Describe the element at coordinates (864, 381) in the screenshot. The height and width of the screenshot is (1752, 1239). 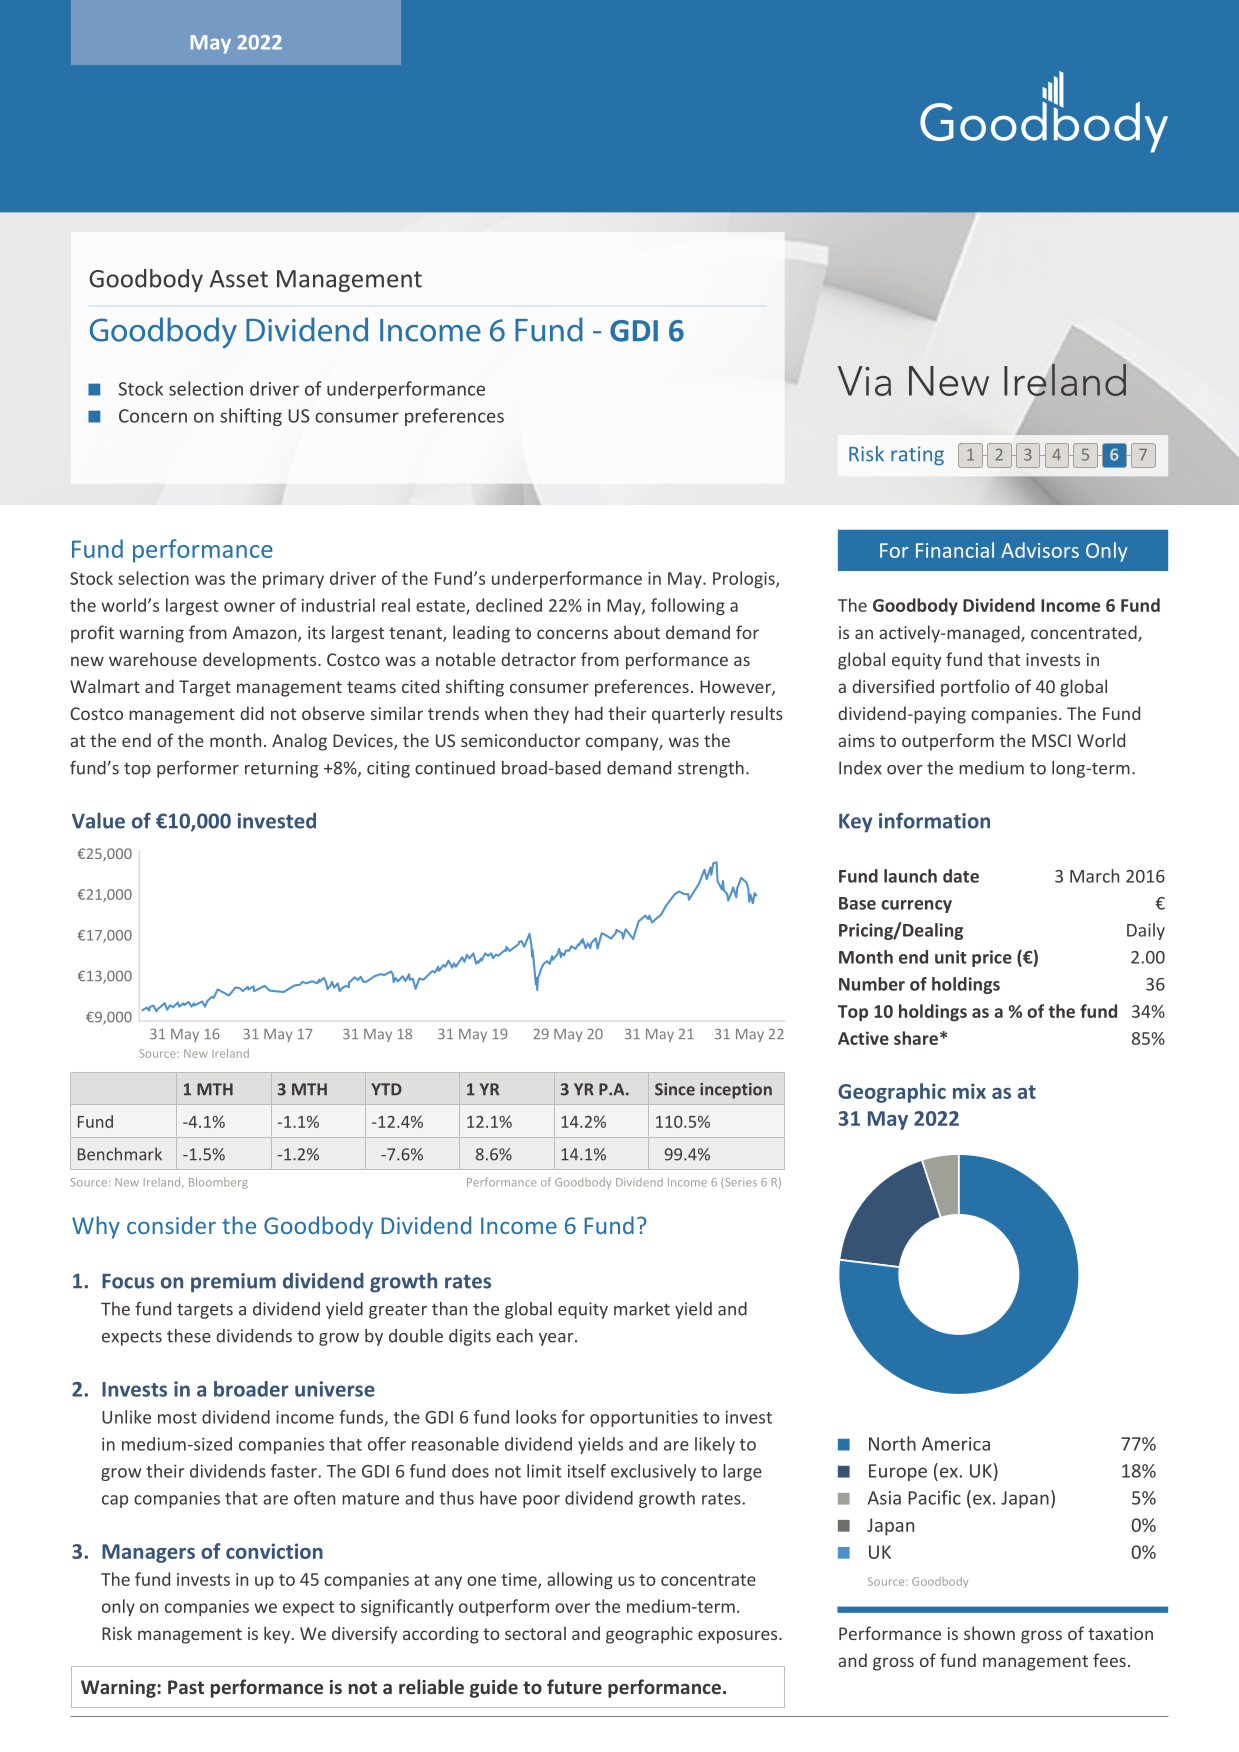
I see `Via` at that location.
